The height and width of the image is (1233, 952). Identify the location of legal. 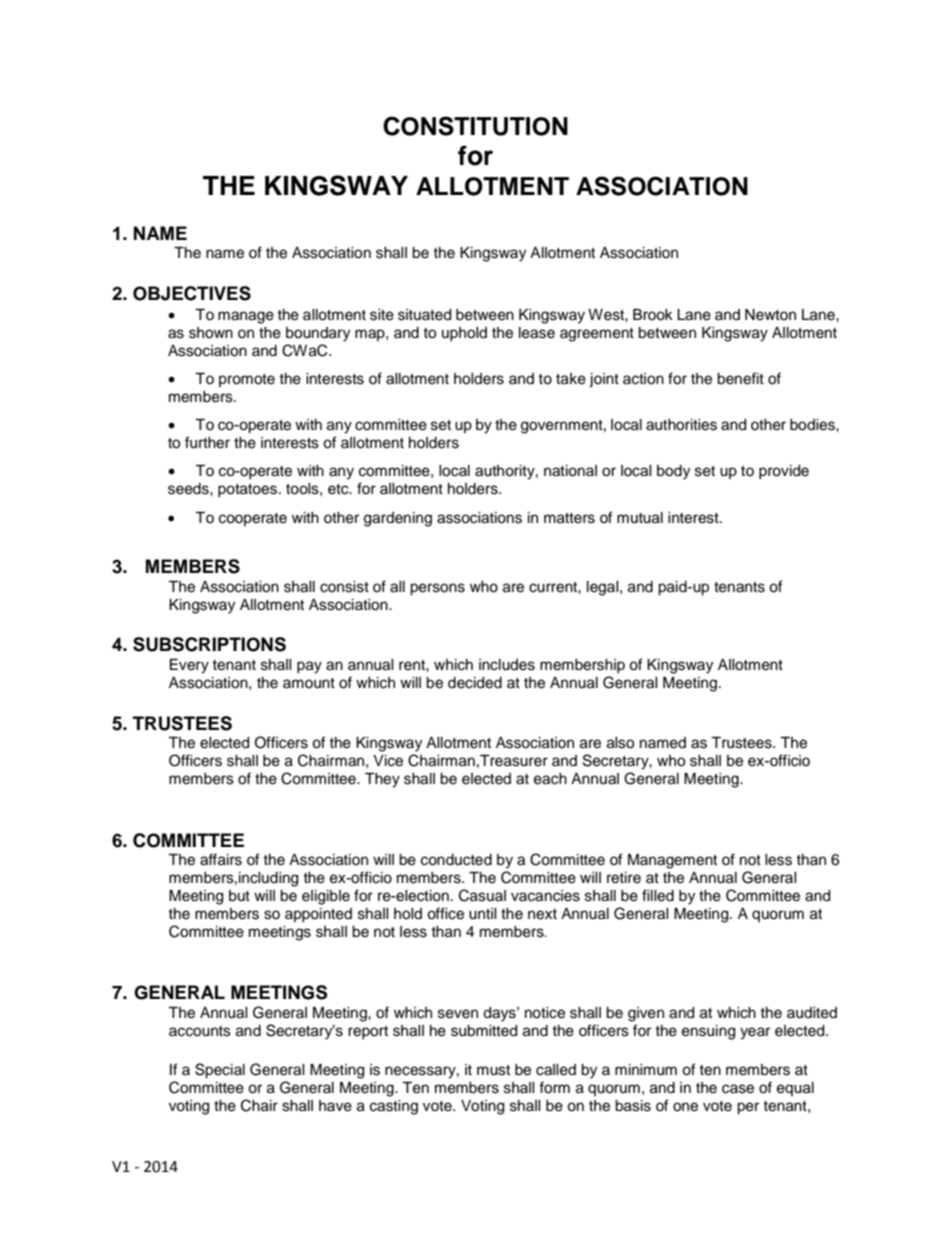
(604, 588).
